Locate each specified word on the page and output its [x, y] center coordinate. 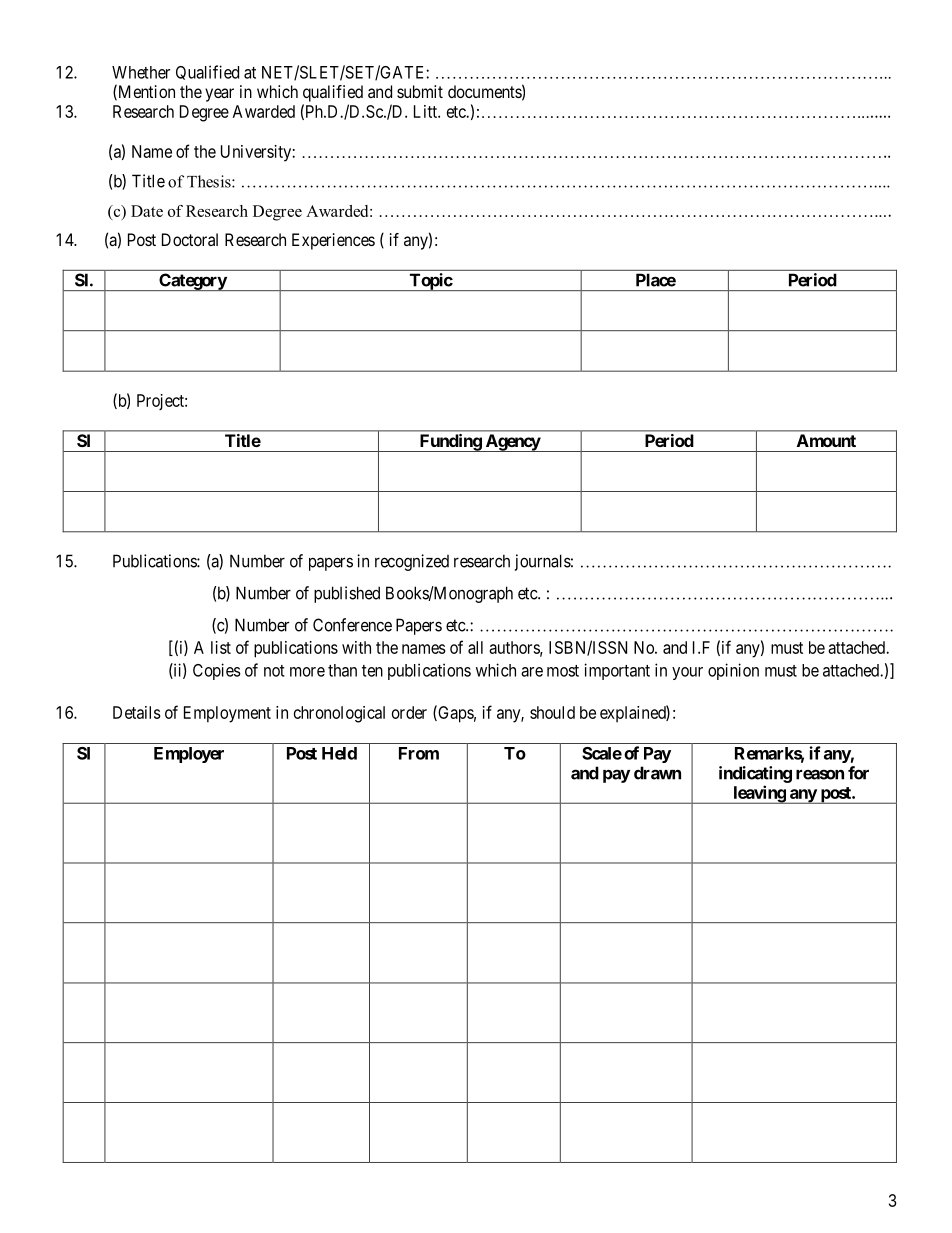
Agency [512, 443]
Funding [450, 443]
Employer [189, 755]
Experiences [333, 241]
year [219, 95]
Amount [826, 440]
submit [420, 91]
